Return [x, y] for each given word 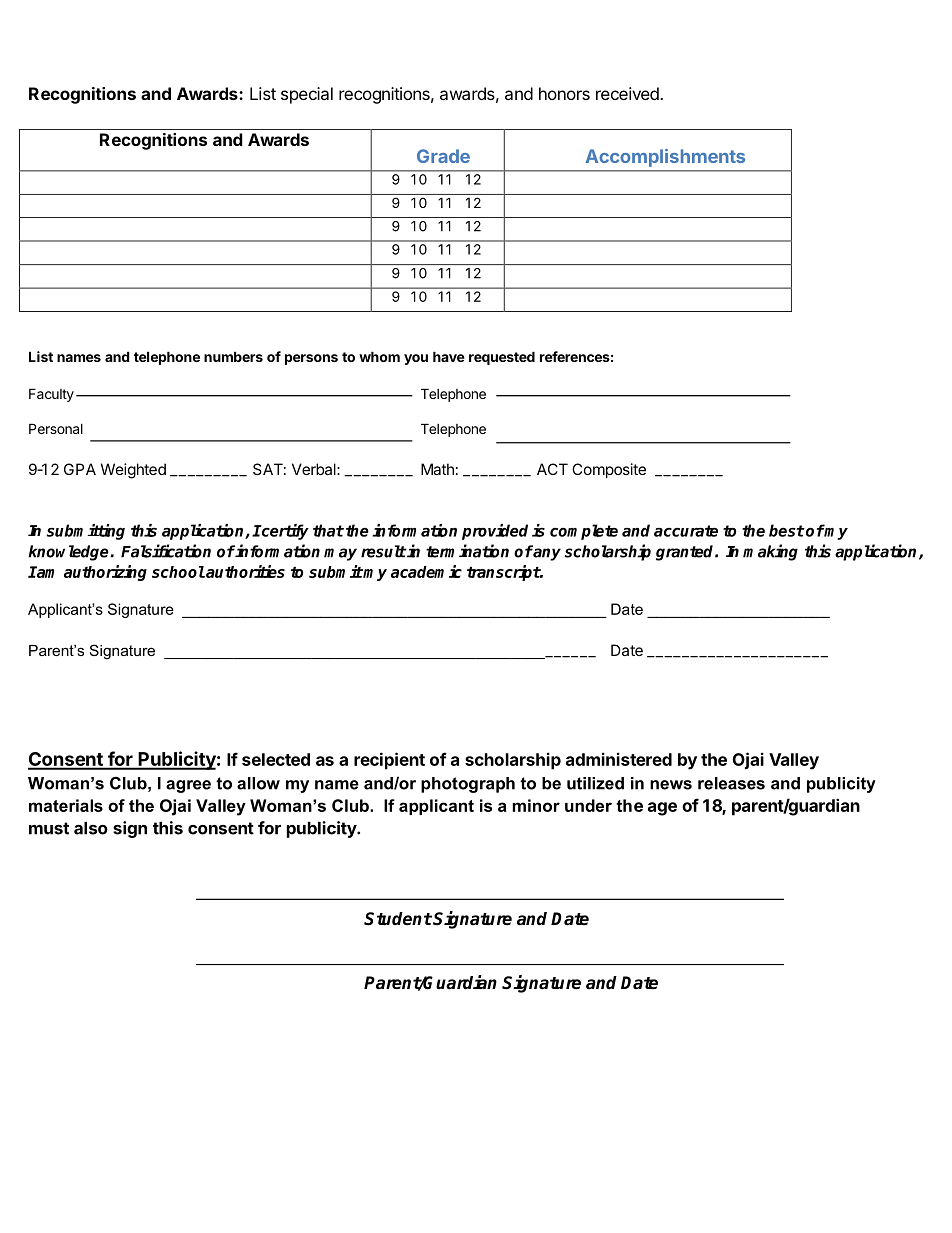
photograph [468, 785]
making [770, 552]
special [307, 95]
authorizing [105, 573]
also [91, 828]
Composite [609, 470]
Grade [443, 156]
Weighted [133, 471]
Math [437, 469]
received [628, 93]
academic [426, 571]
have [449, 356]
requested [502, 358]
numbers [233, 356]
